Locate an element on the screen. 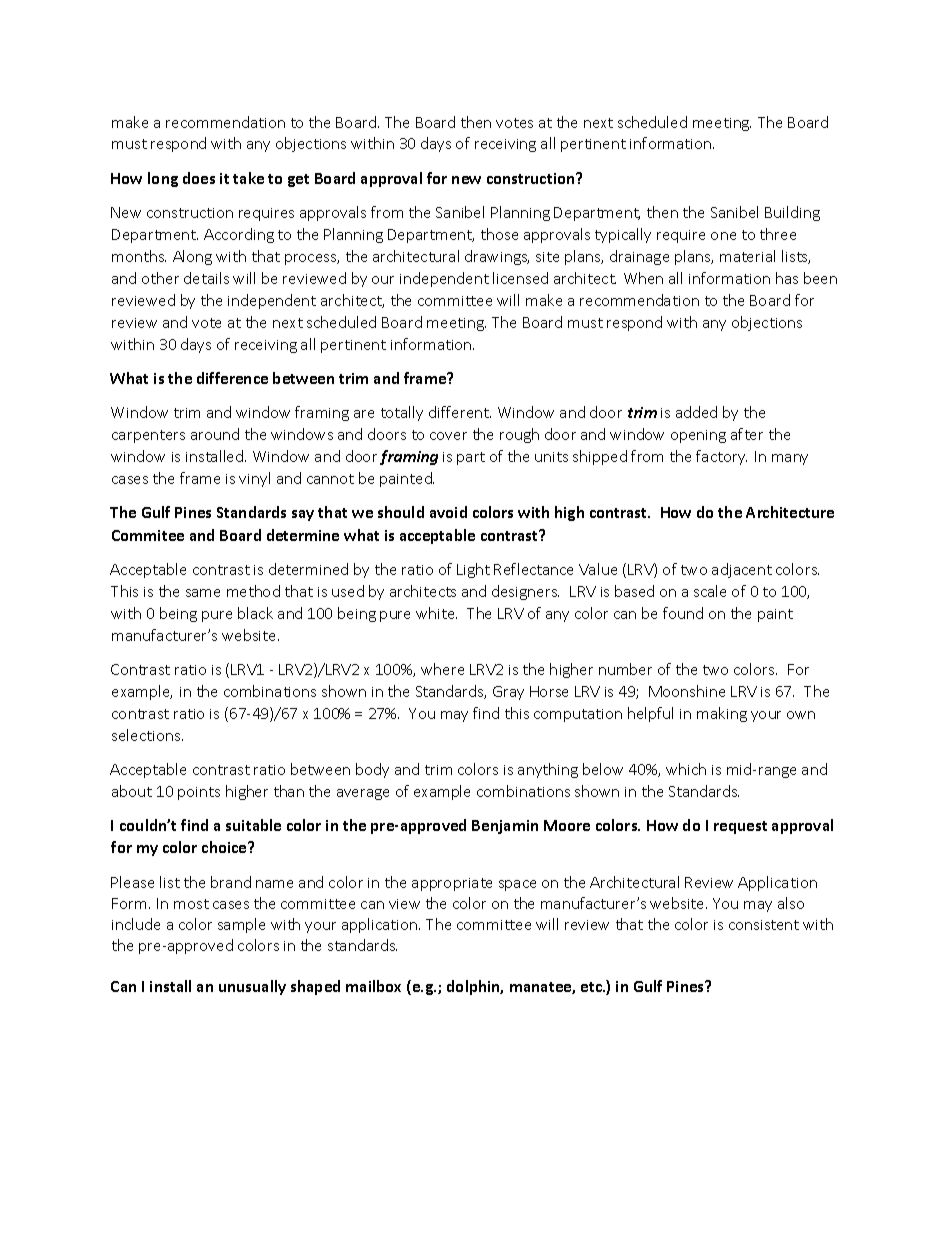 This screenshot has height=1233, width=952. factory is located at coordinates (721, 457).
